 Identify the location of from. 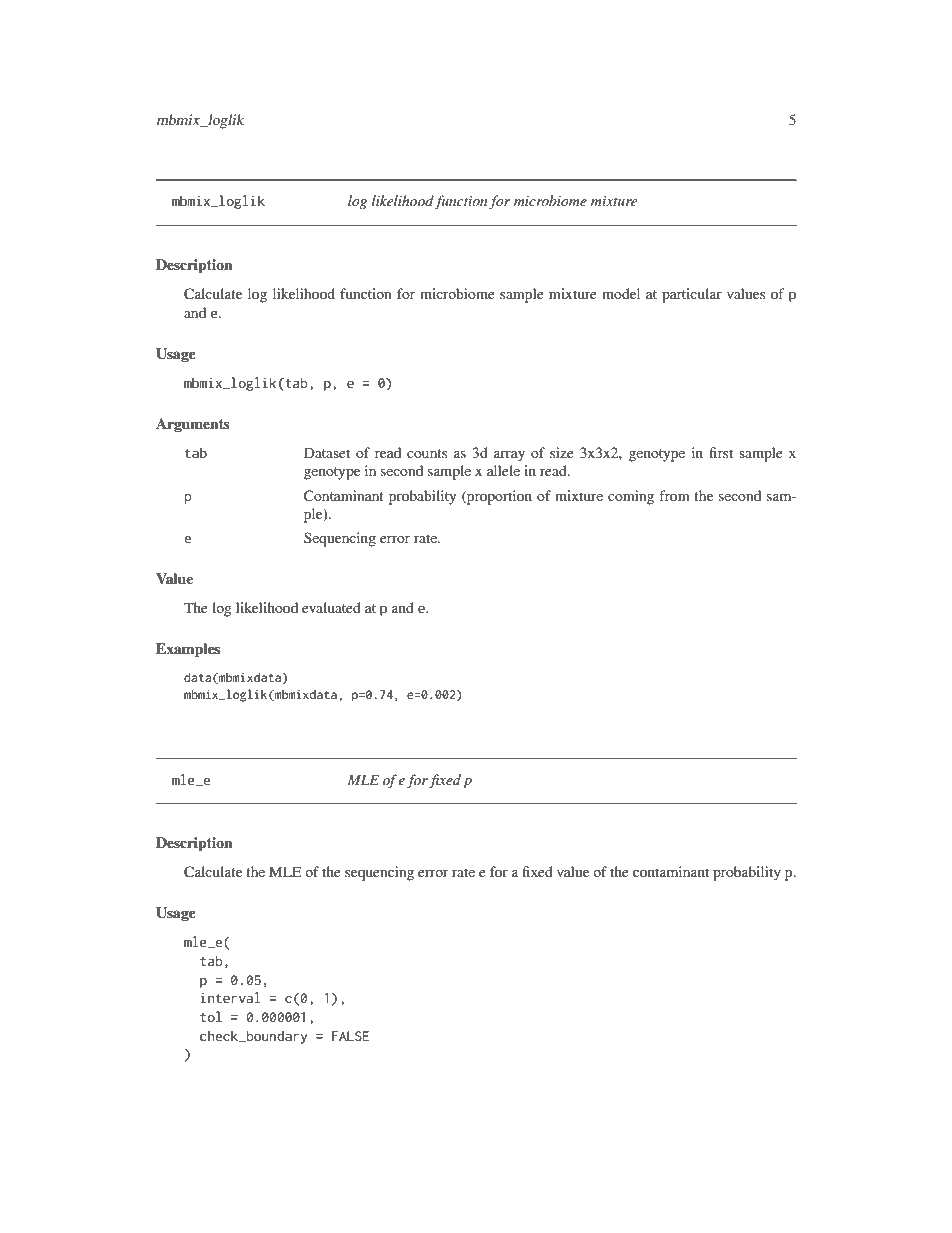
(674, 495).
